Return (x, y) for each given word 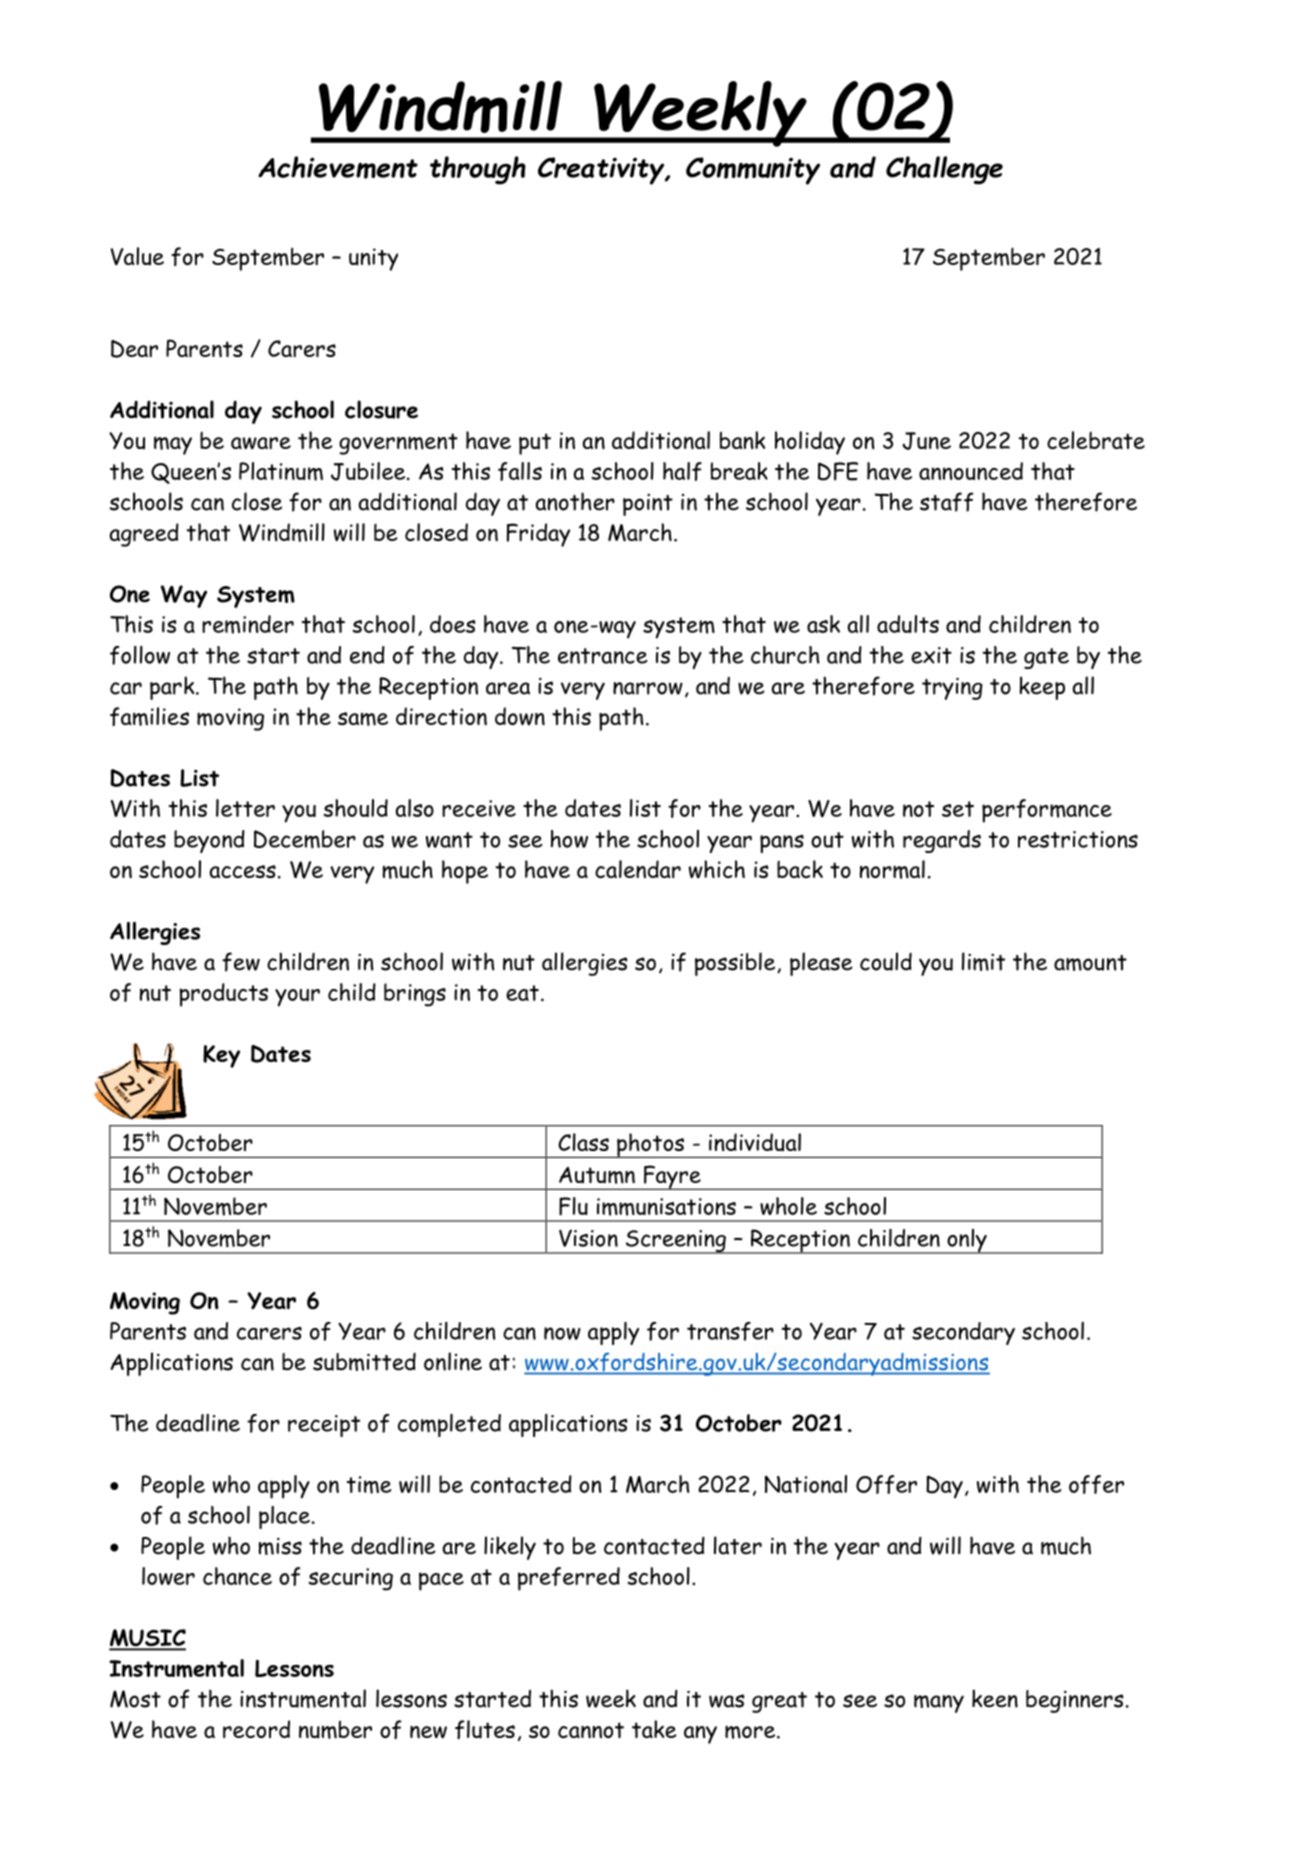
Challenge (944, 170)
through (478, 170)
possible (736, 964)
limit (983, 961)
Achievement (338, 167)
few (241, 962)
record (256, 1729)
